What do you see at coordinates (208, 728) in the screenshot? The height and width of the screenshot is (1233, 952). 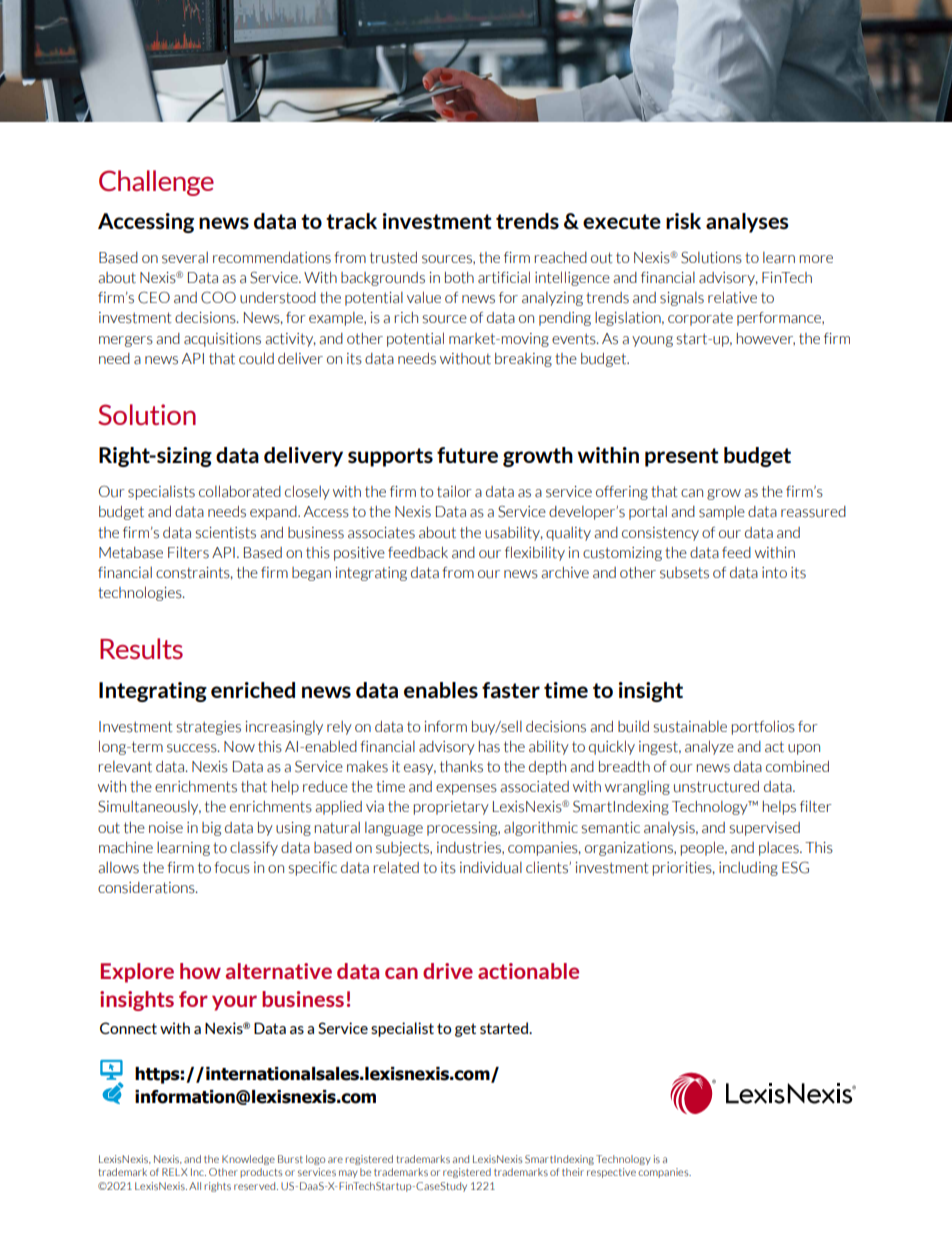 I see `strategies` at bounding box center [208, 728].
